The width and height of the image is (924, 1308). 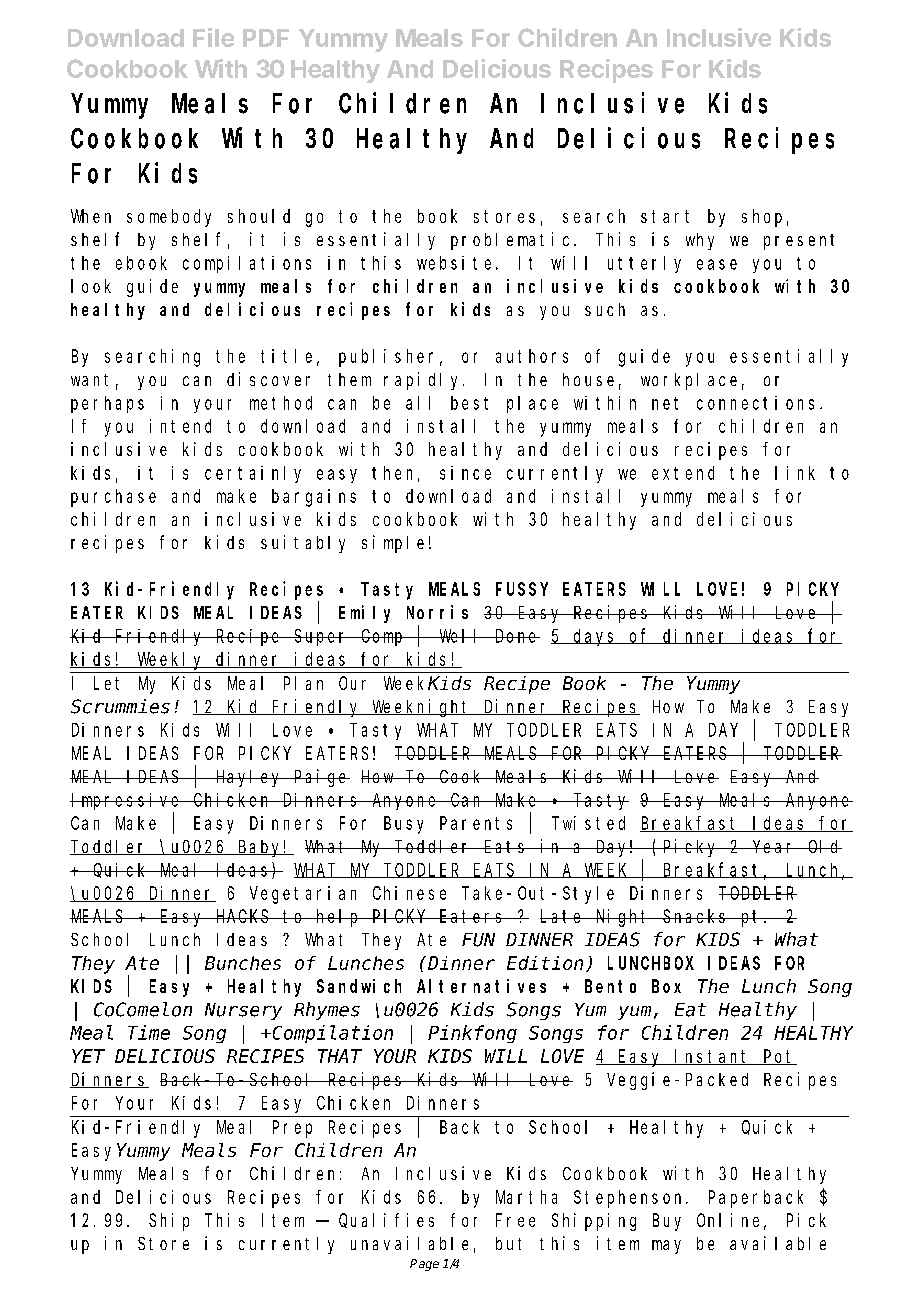 What do you see at coordinates (292, 1129) in the image?
I see `Prep` at bounding box center [292, 1129].
